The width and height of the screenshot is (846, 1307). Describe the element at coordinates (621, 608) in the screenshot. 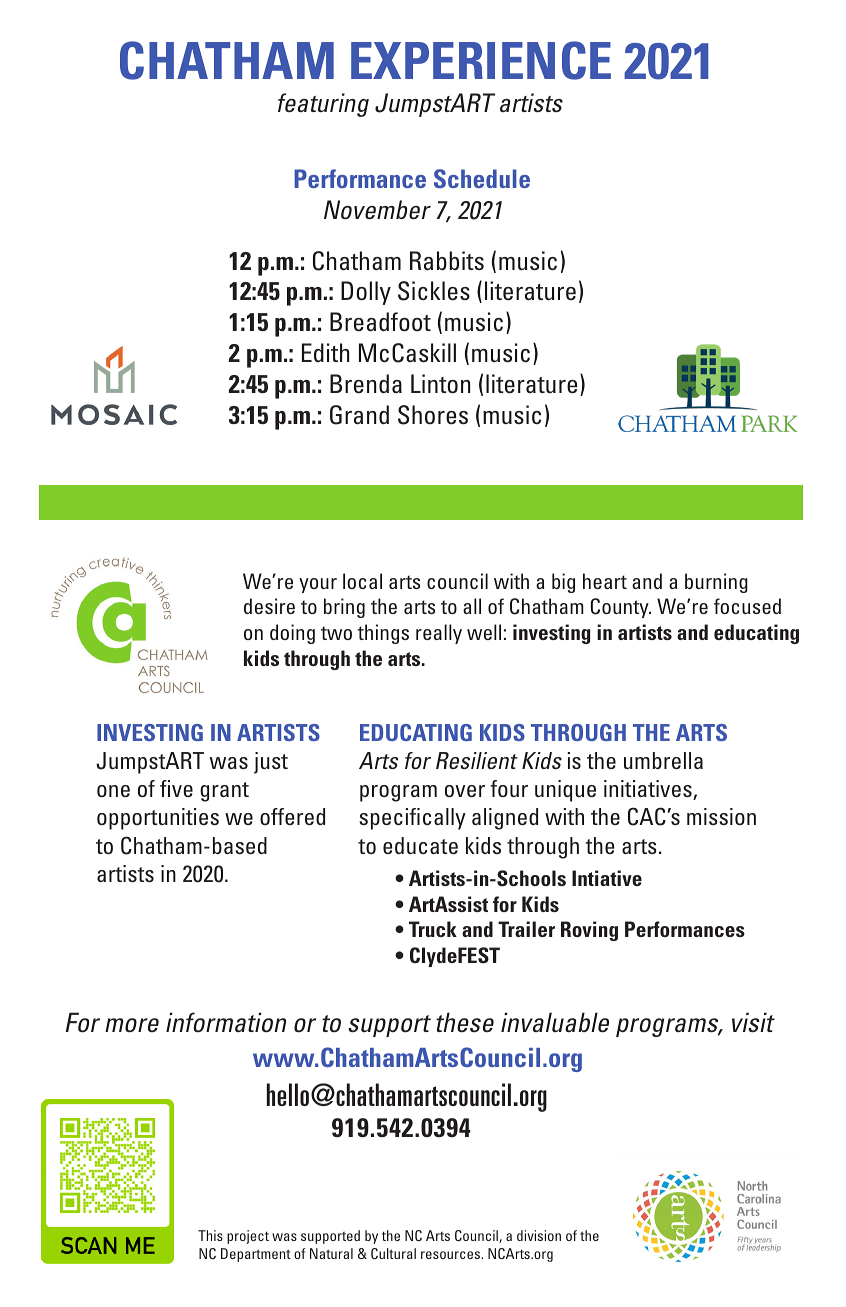

I see `County` at that location.
